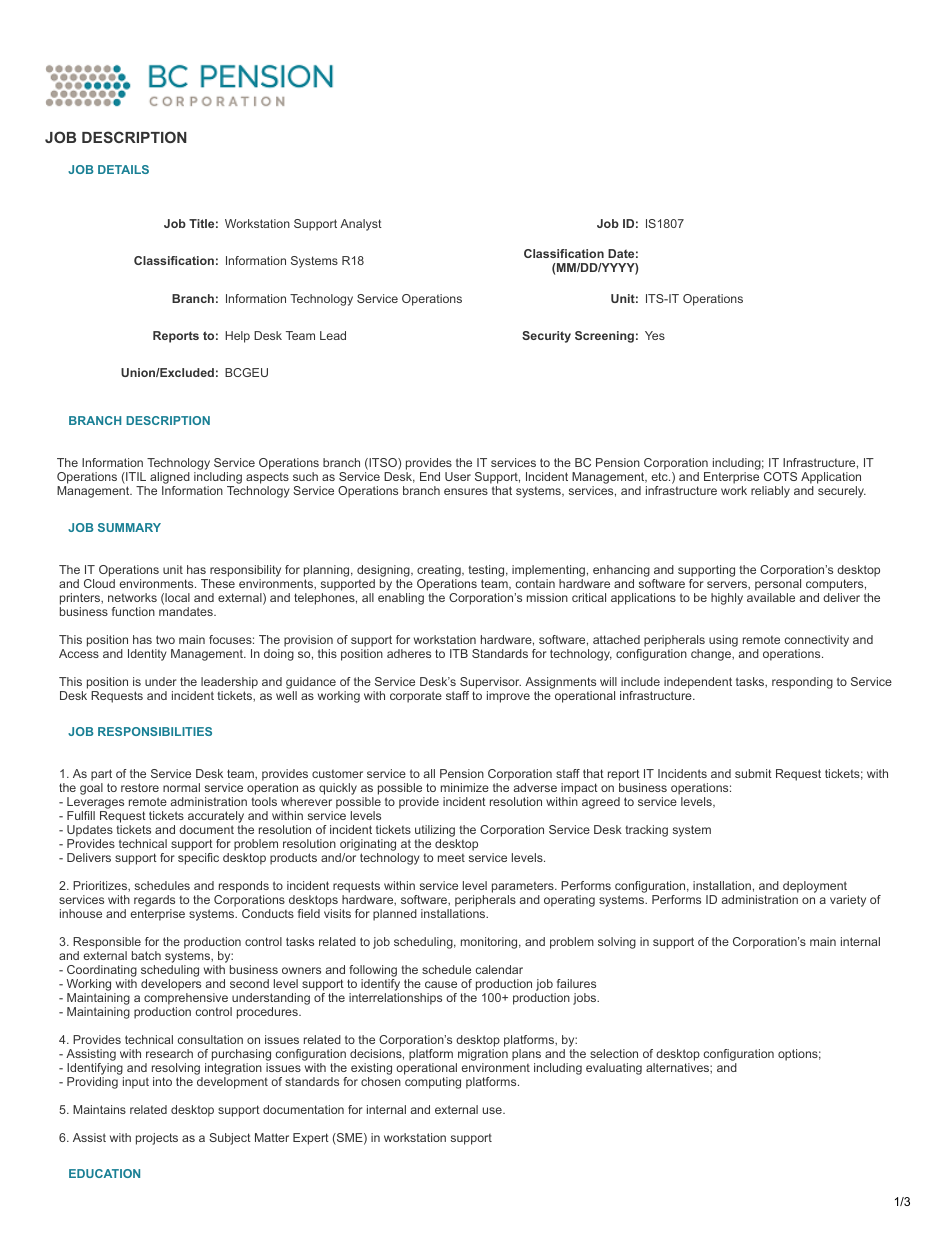 This image has width=952, height=1233. What do you see at coordinates (361, 225) in the image?
I see `Analyst` at bounding box center [361, 225].
